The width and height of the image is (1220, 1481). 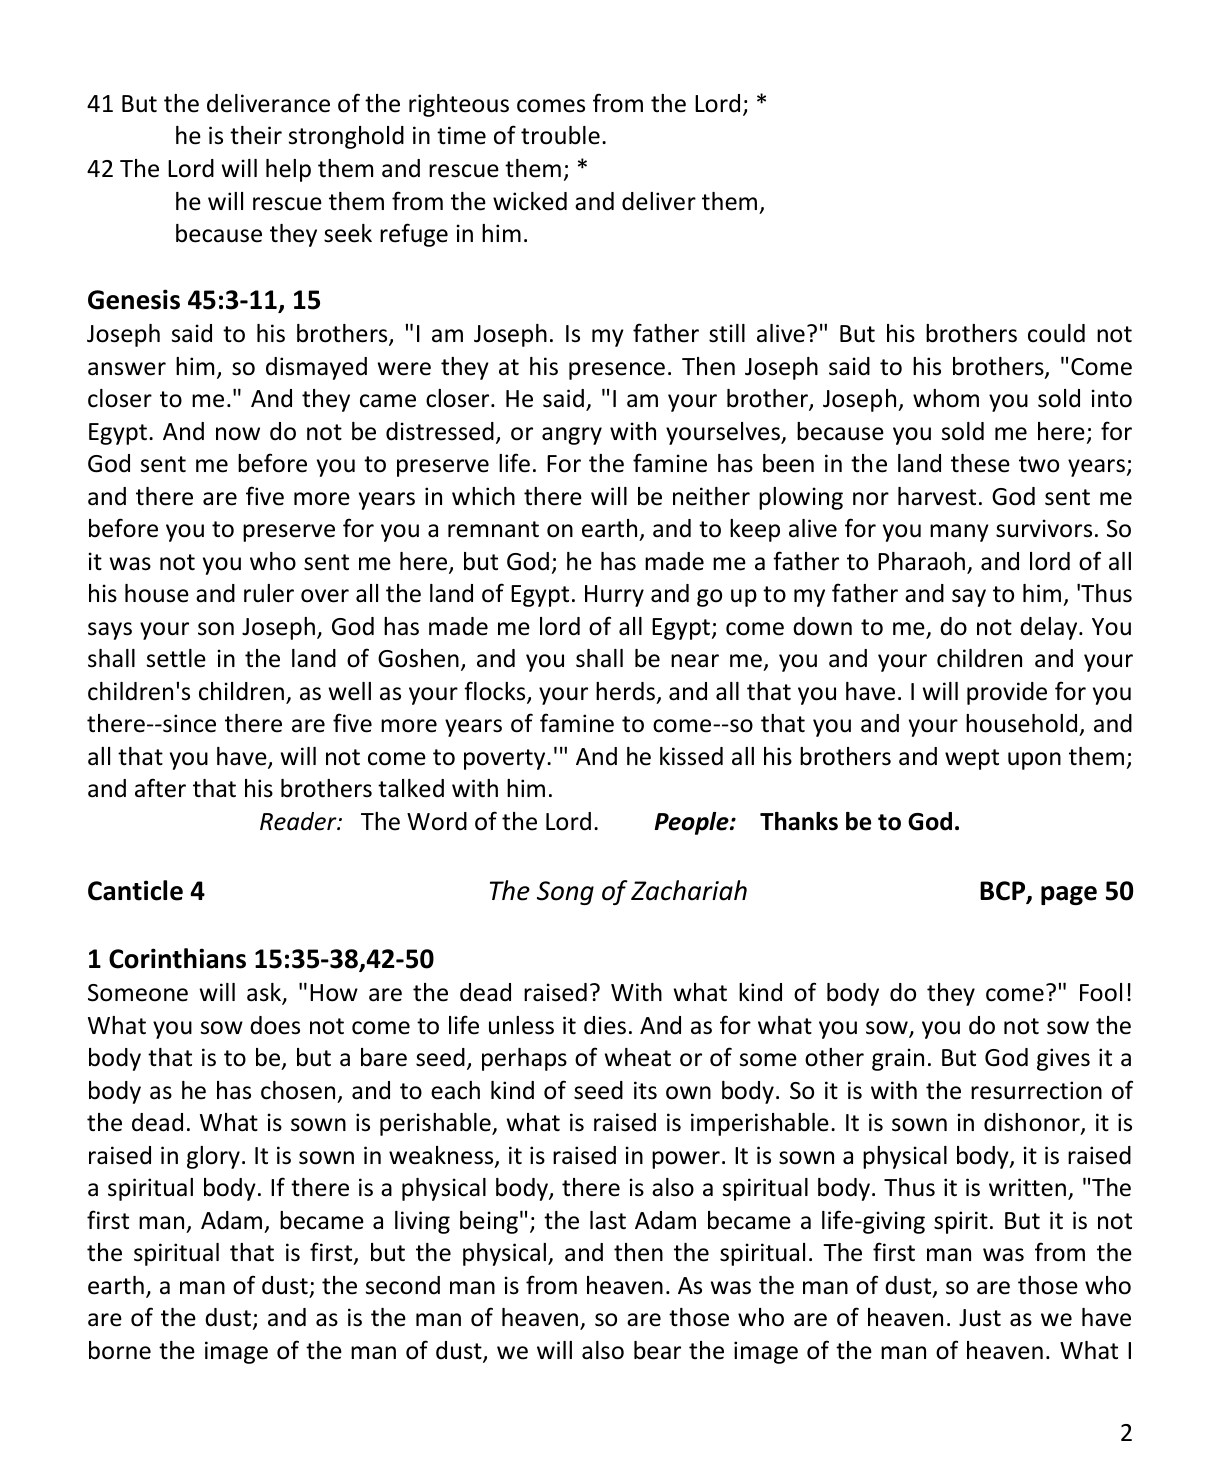 I want to click on could, so click(x=1056, y=333).
